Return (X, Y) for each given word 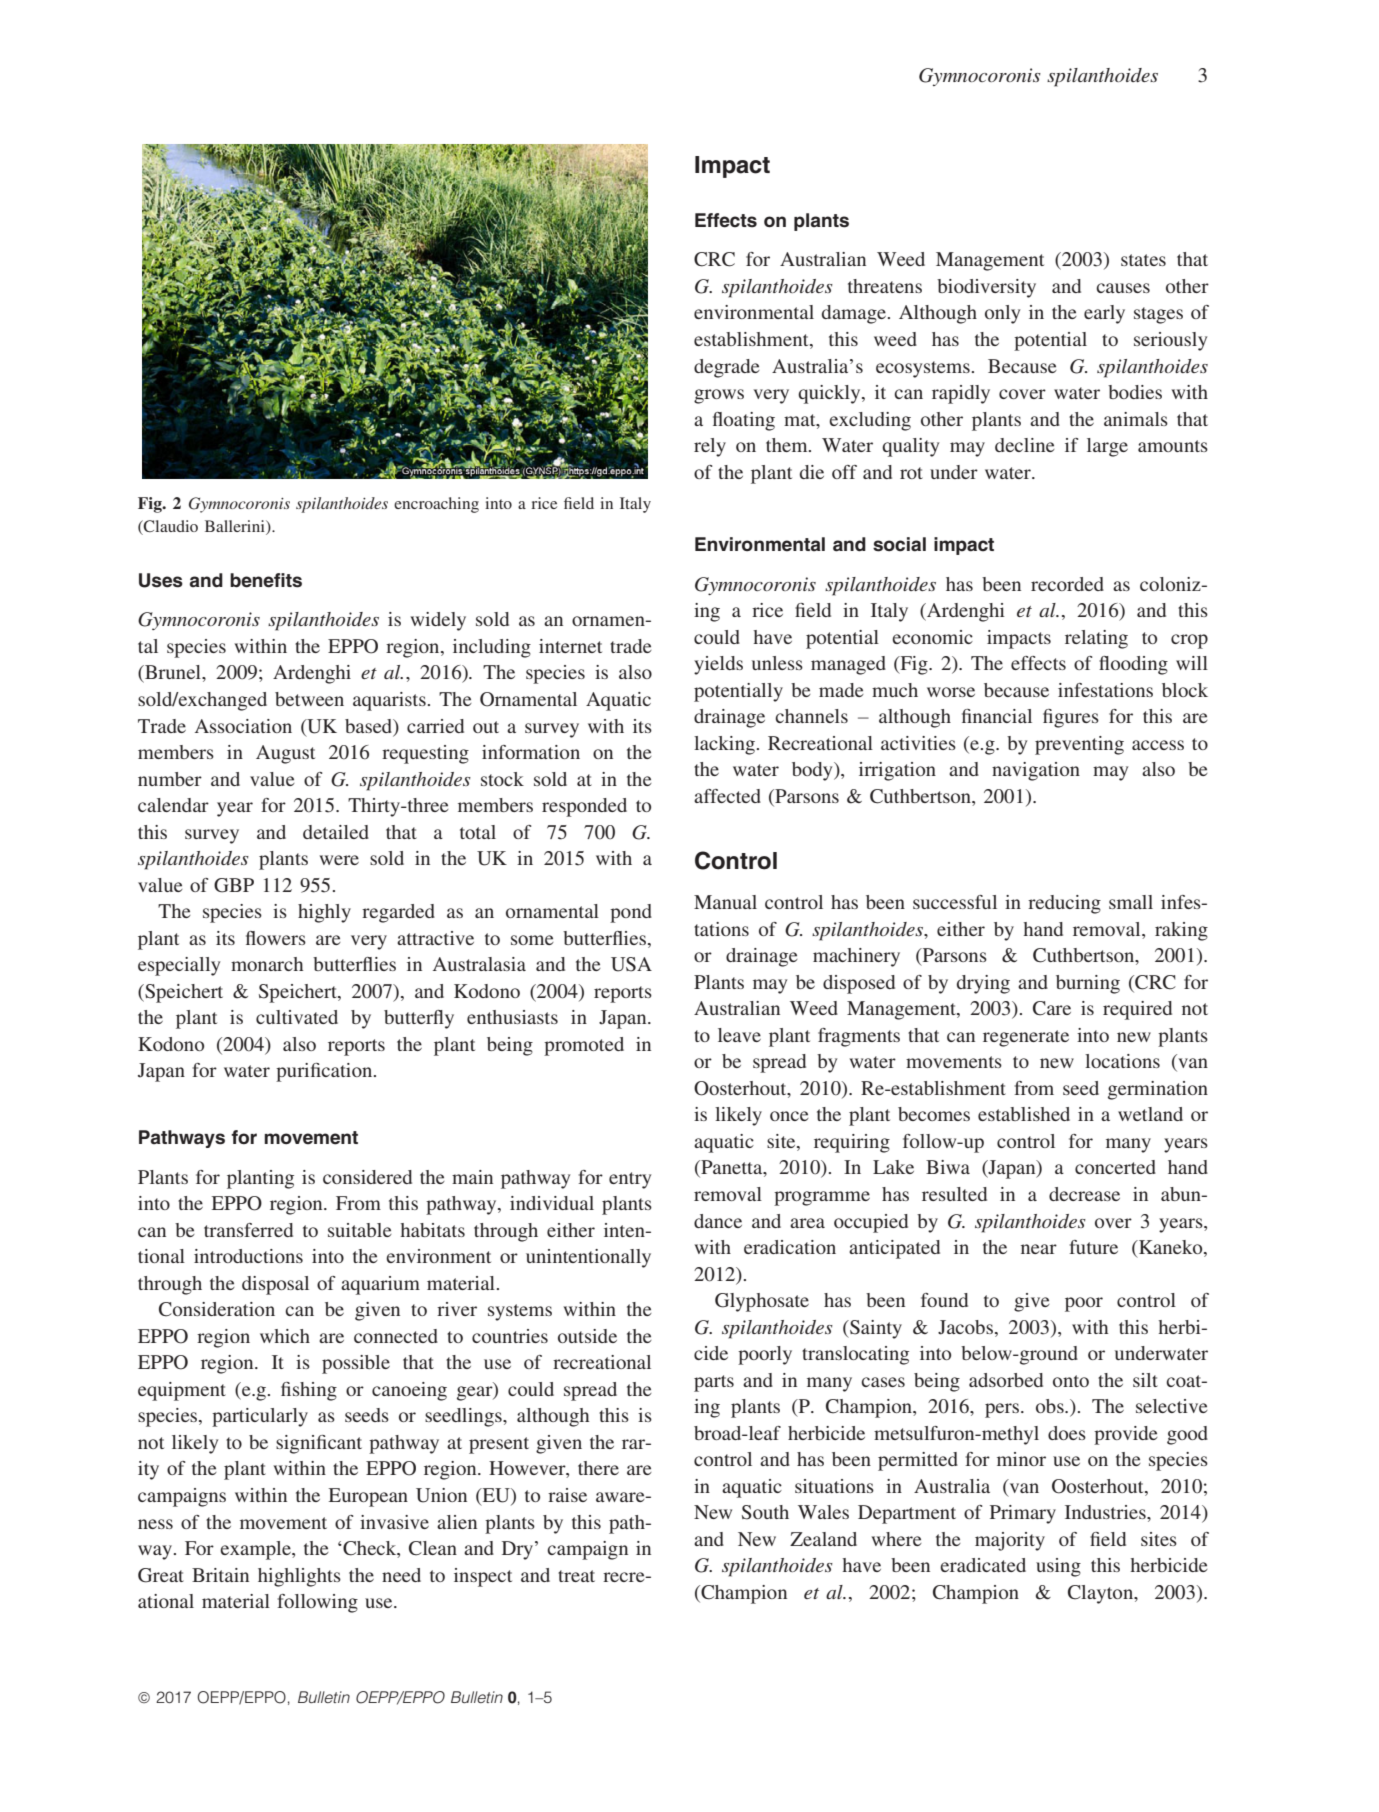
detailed (336, 832)
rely (710, 447)
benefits (266, 580)
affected (727, 796)
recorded (1067, 584)
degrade (727, 368)
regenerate (1026, 1038)
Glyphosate (762, 1302)
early (1104, 314)
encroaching (436, 505)
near (1039, 1249)
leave (739, 1035)
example (256, 1550)
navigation (1036, 771)
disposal (275, 1285)
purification (325, 1072)
